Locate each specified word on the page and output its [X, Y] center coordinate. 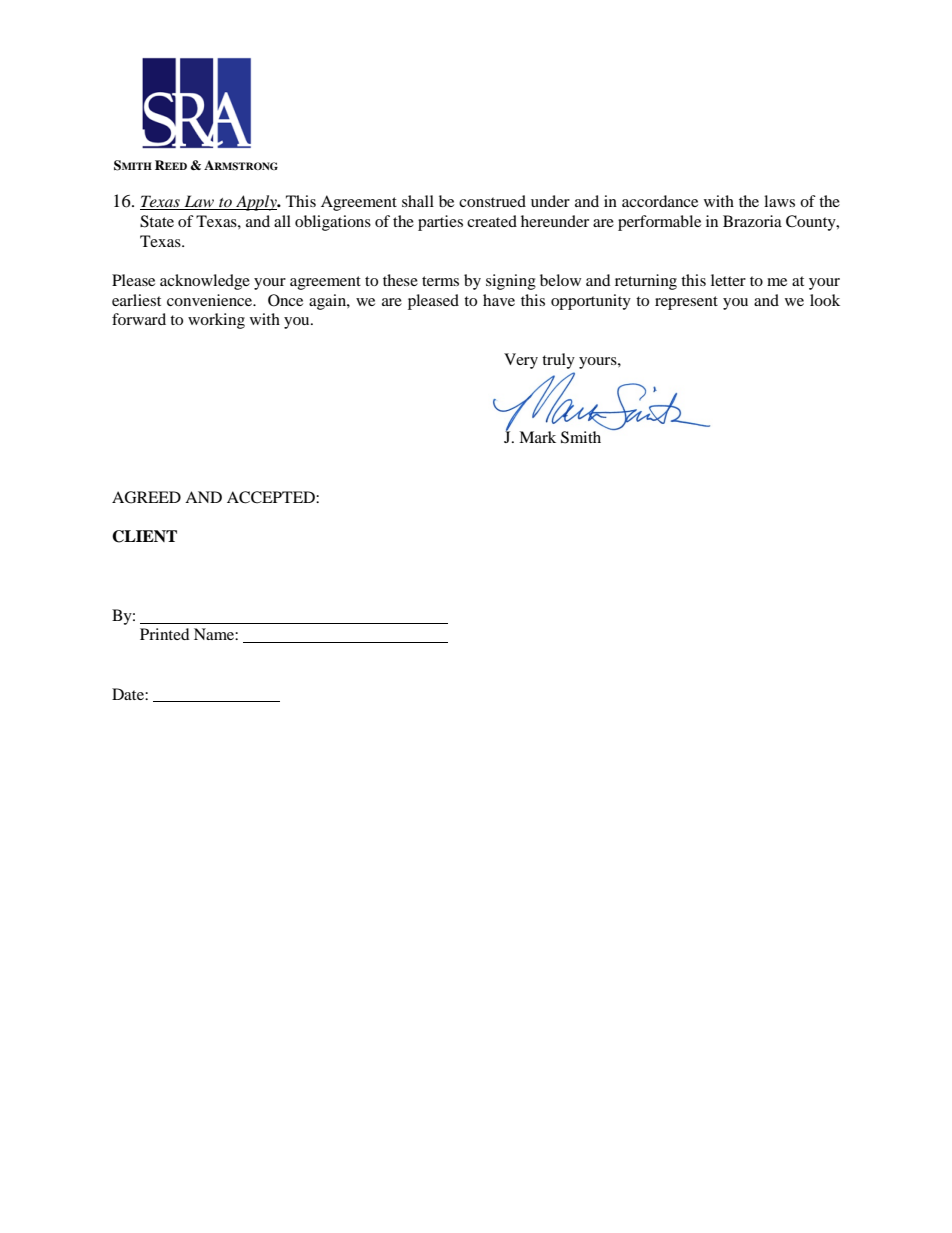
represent [686, 303]
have [499, 300]
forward [139, 319]
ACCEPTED [272, 497]
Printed [165, 634]
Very [521, 361]
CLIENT [144, 536]
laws [779, 201]
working [216, 321]
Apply [256, 203]
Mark [537, 437]
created [492, 221]
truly [558, 361]
